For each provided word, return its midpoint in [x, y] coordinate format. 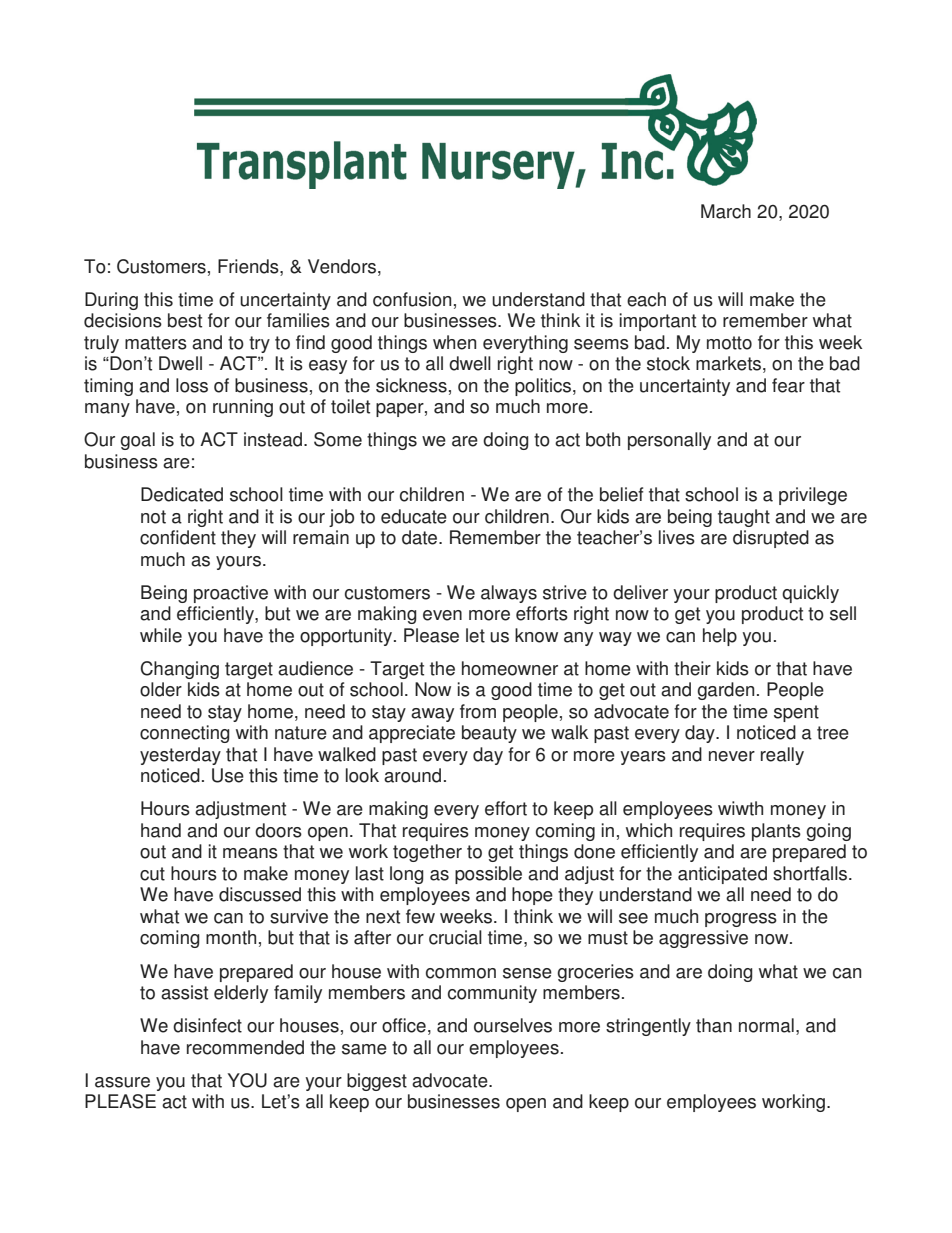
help [720, 637]
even [442, 615]
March [726, 211]
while [161, 635]
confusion [412, 299]
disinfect [207, 1025]
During [111, 301]
